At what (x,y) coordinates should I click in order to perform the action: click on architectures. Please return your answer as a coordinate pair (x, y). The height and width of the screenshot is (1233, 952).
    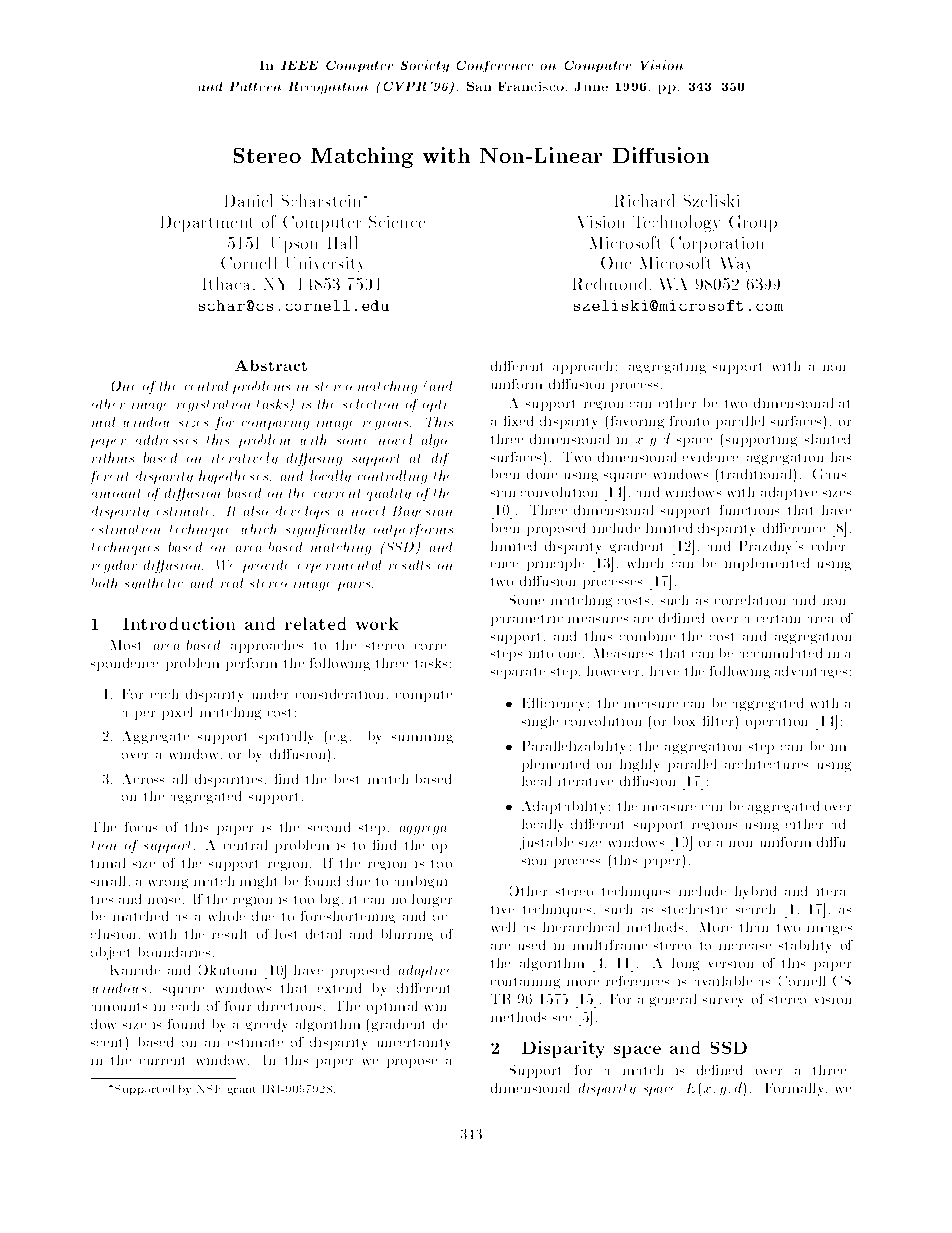
    Looking at the image, I should click on (766, 764).
